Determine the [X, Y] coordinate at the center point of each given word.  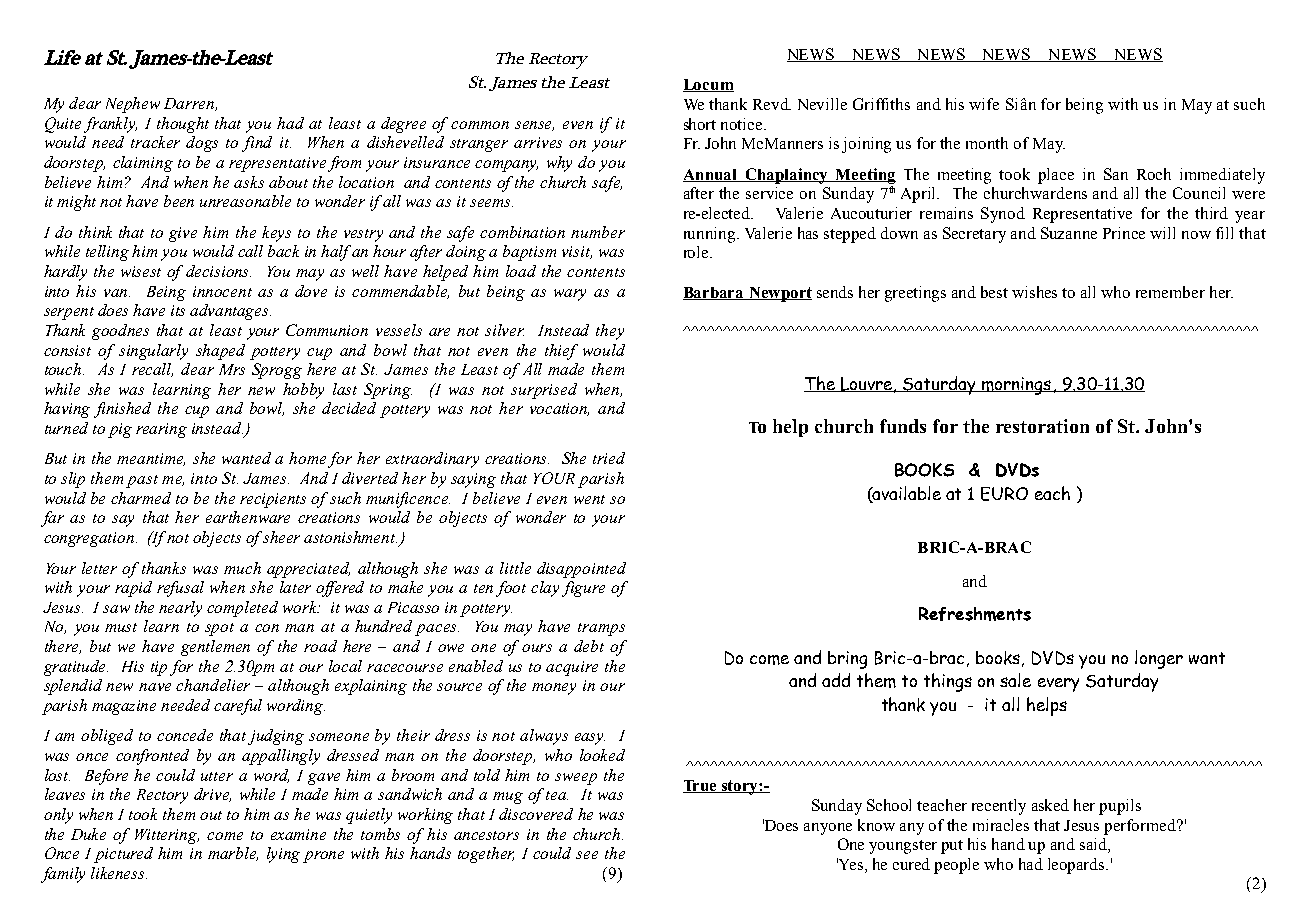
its [178, 310]
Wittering [167, 836]
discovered [536, 814]
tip [159, 668]
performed [1141, 827]
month [987, 143]
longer [1159, 659]
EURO [1004, 494]
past [142, 481]
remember [1170, 292]
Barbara [715, 293]
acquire [572, 668]
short [700, 124]
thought [183, 125]
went [589, 499]
